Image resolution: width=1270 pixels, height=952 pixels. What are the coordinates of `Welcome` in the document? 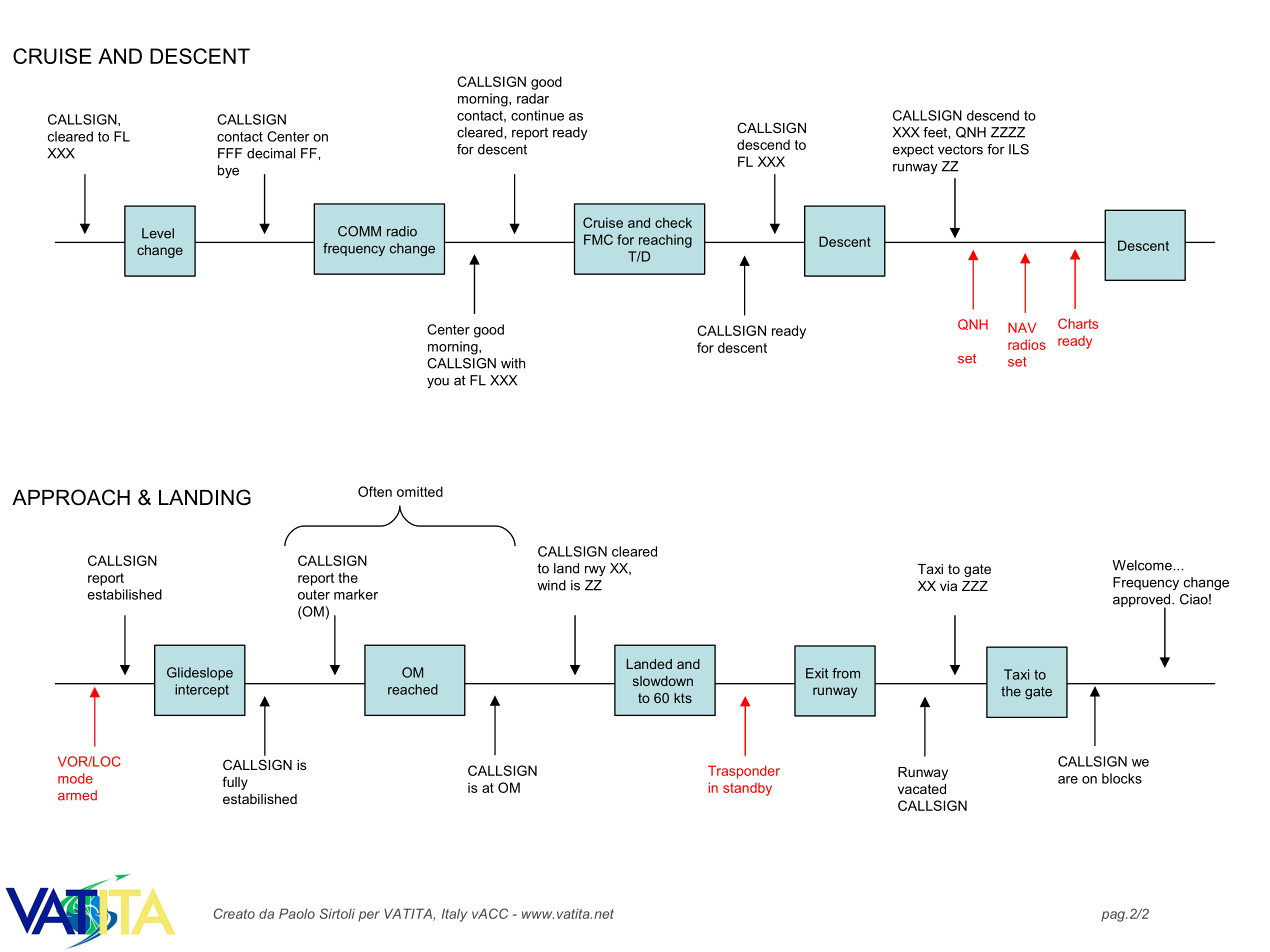 It's located at (1143, 565).
